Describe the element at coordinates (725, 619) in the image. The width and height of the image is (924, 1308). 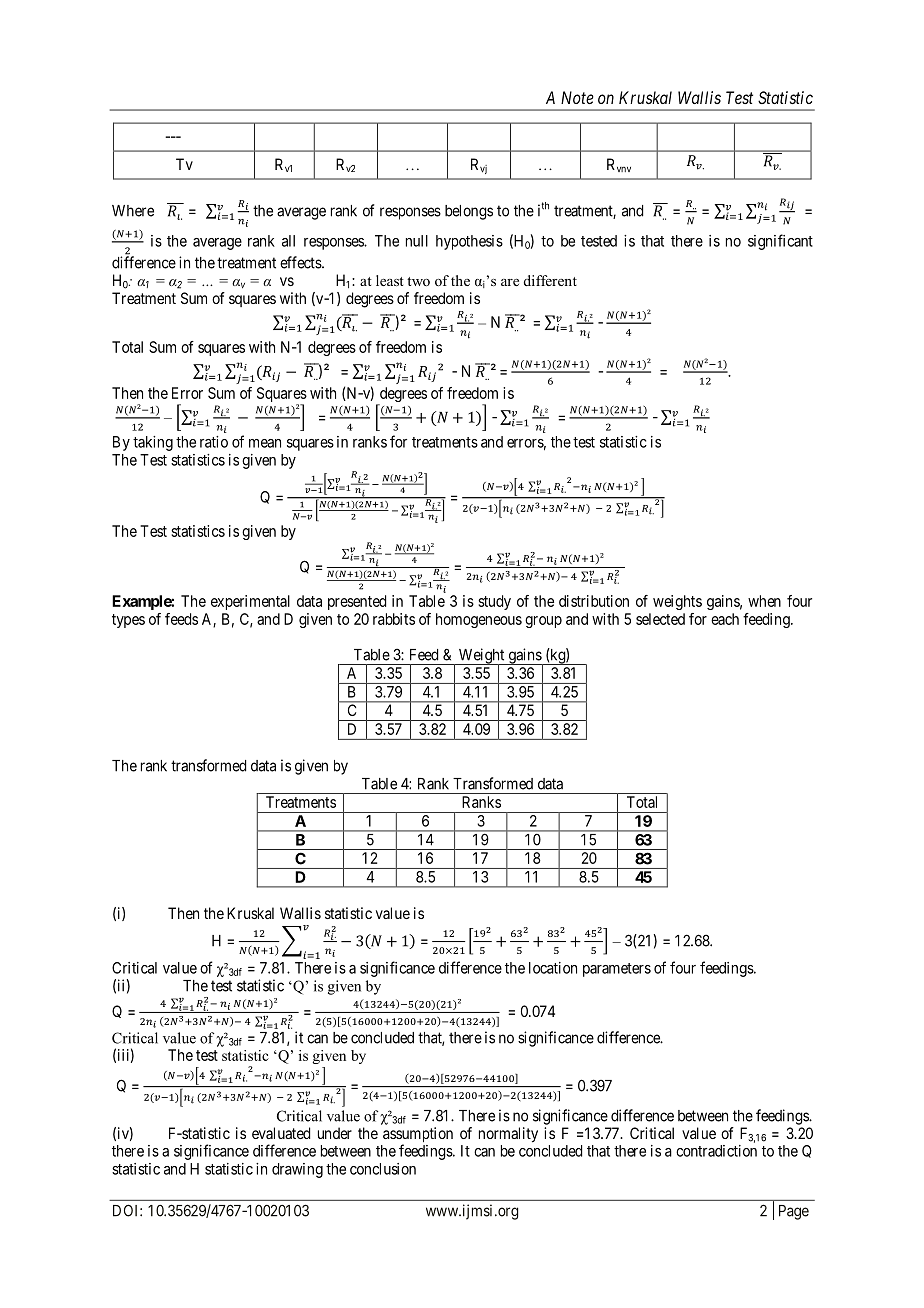
I see `each` at that location.
